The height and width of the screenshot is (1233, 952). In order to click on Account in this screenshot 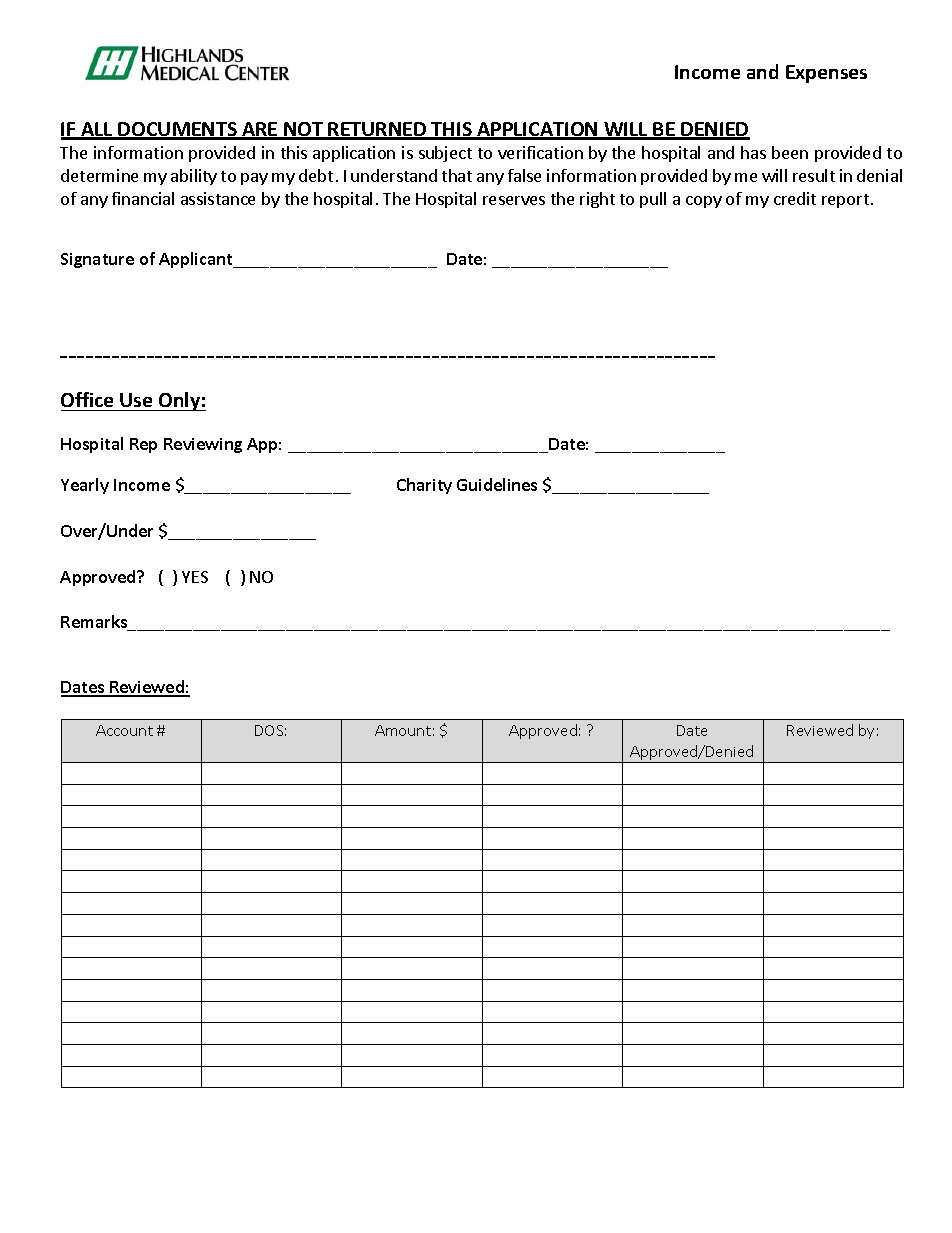, I will do `click(124, 730)`.
